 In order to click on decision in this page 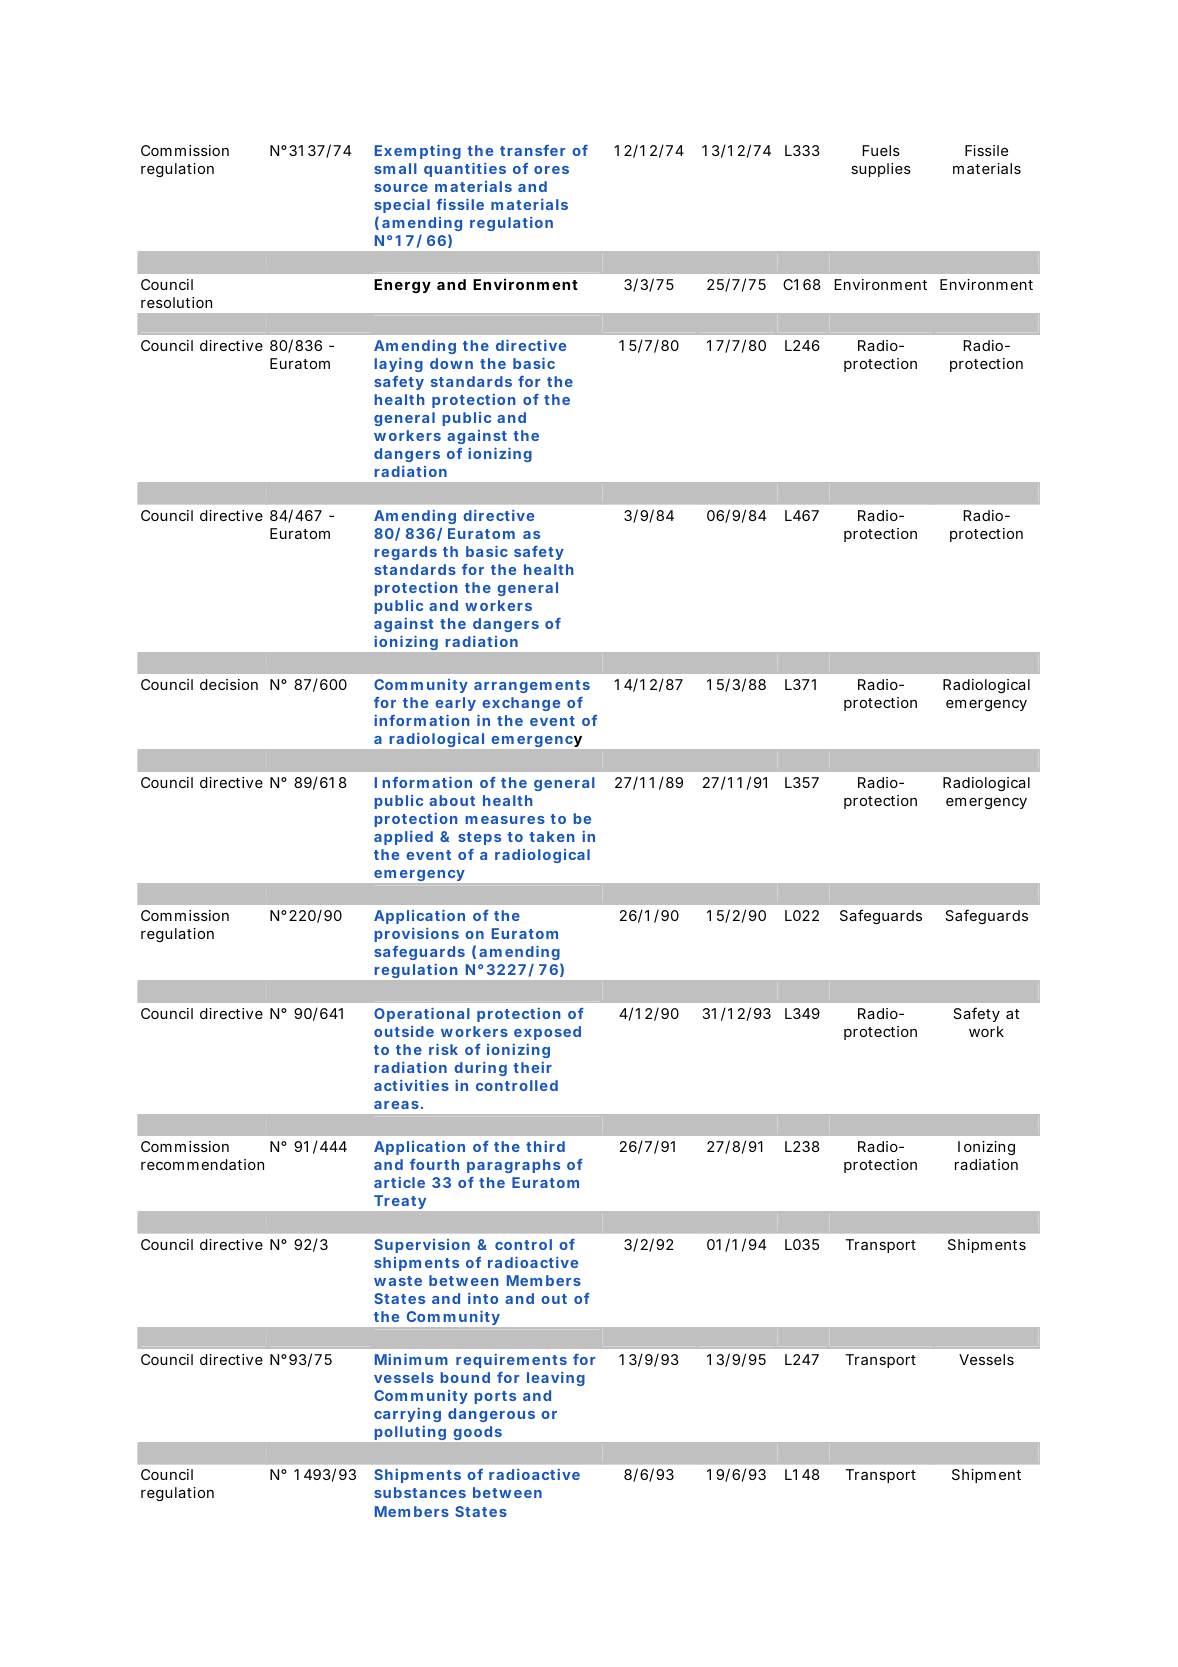, I will do `click(229, 684)`.
